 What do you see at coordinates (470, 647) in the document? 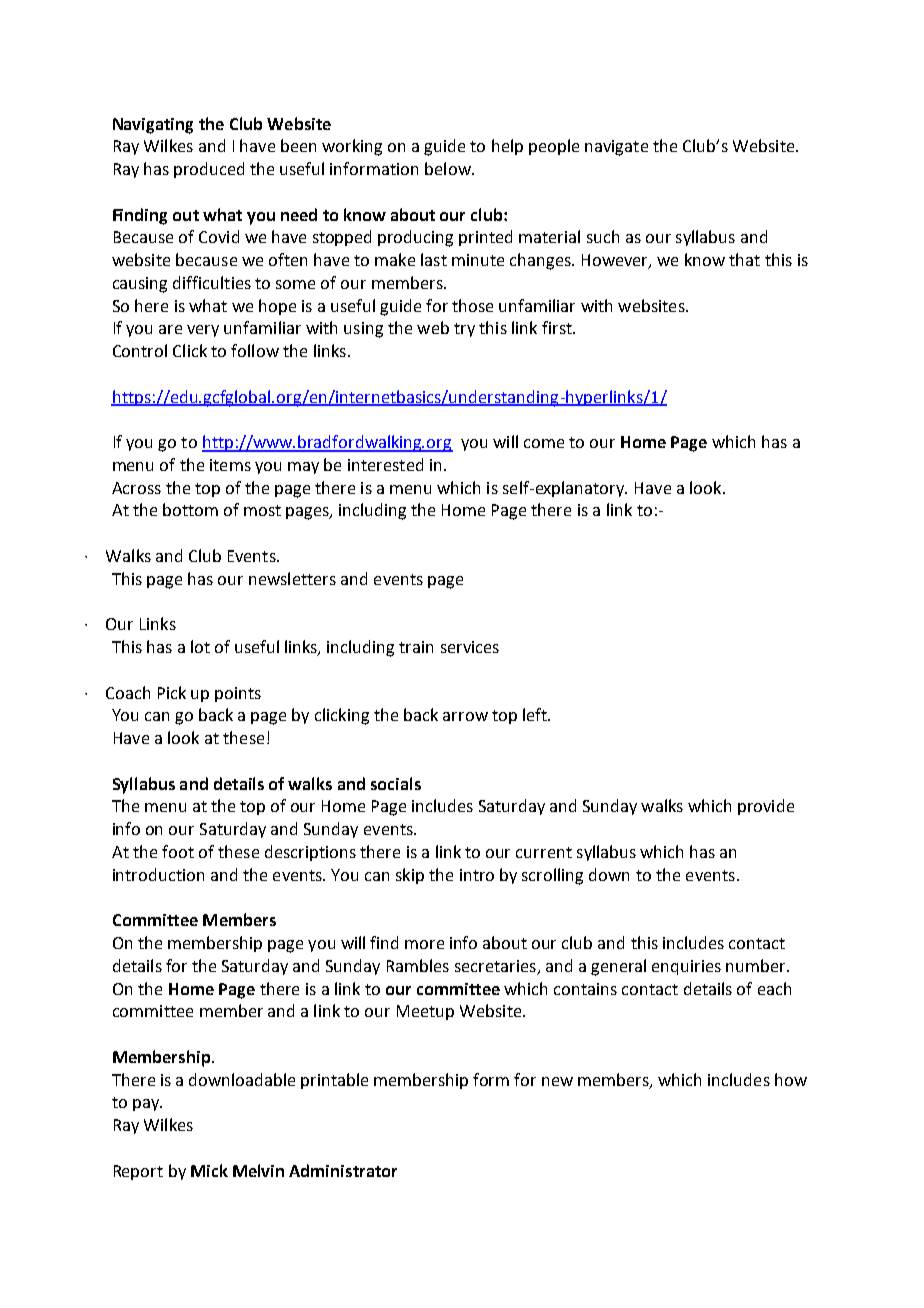
I see `services` at bounding box center [470, 647].
